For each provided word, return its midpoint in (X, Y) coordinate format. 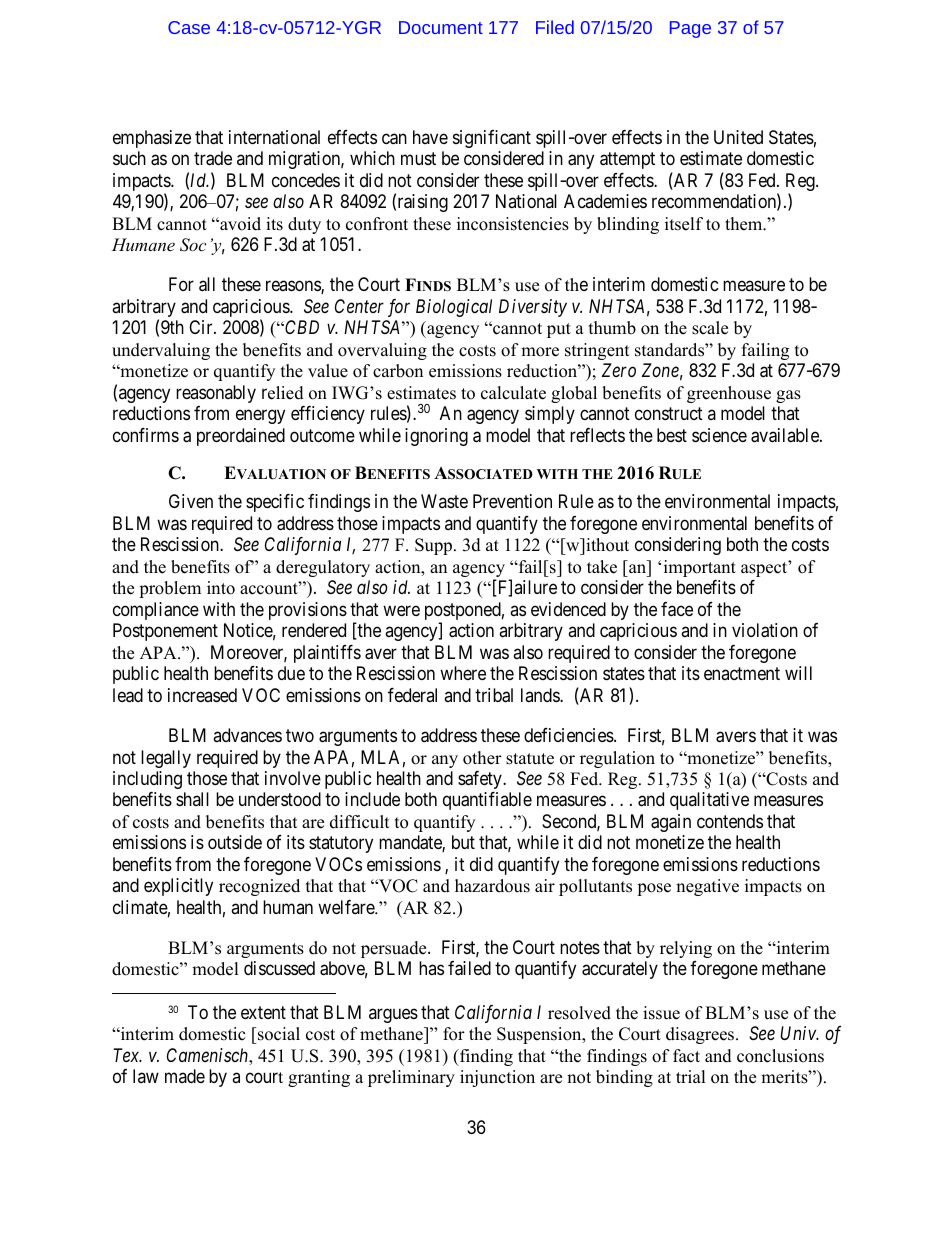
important (700, 568)
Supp (435, 546)
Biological (454, 308)
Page (690, 29)
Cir (202, 327)
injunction (497, 1078)
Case (189, 27)
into (221, 588)
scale (710, 328)
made (185, 1076)
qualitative (709, 801)
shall (192, 799)
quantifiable (487, 801)
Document (441, 27)
